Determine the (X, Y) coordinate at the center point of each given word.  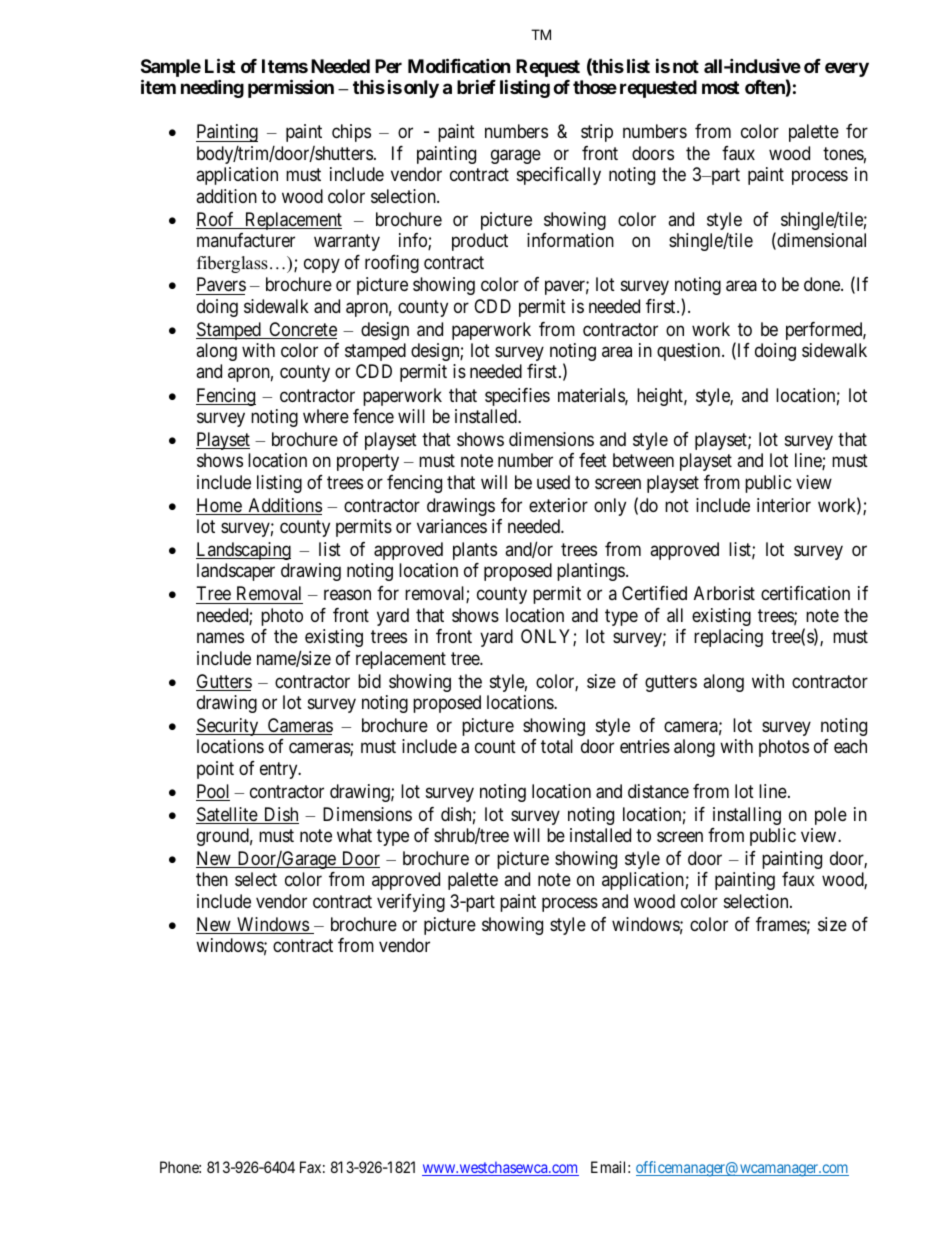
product (480, 242)
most (720, 87)
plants (475, 551)
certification (805, 593)
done (823, 284)
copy (322, 265)
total (557, 746)
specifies (517, 397)
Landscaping (243, 551)
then (212, 879)
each (850, 746)
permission (291, 88)
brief (476, 86)
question (690, 352)
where (326, 416)
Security (228, 727)
